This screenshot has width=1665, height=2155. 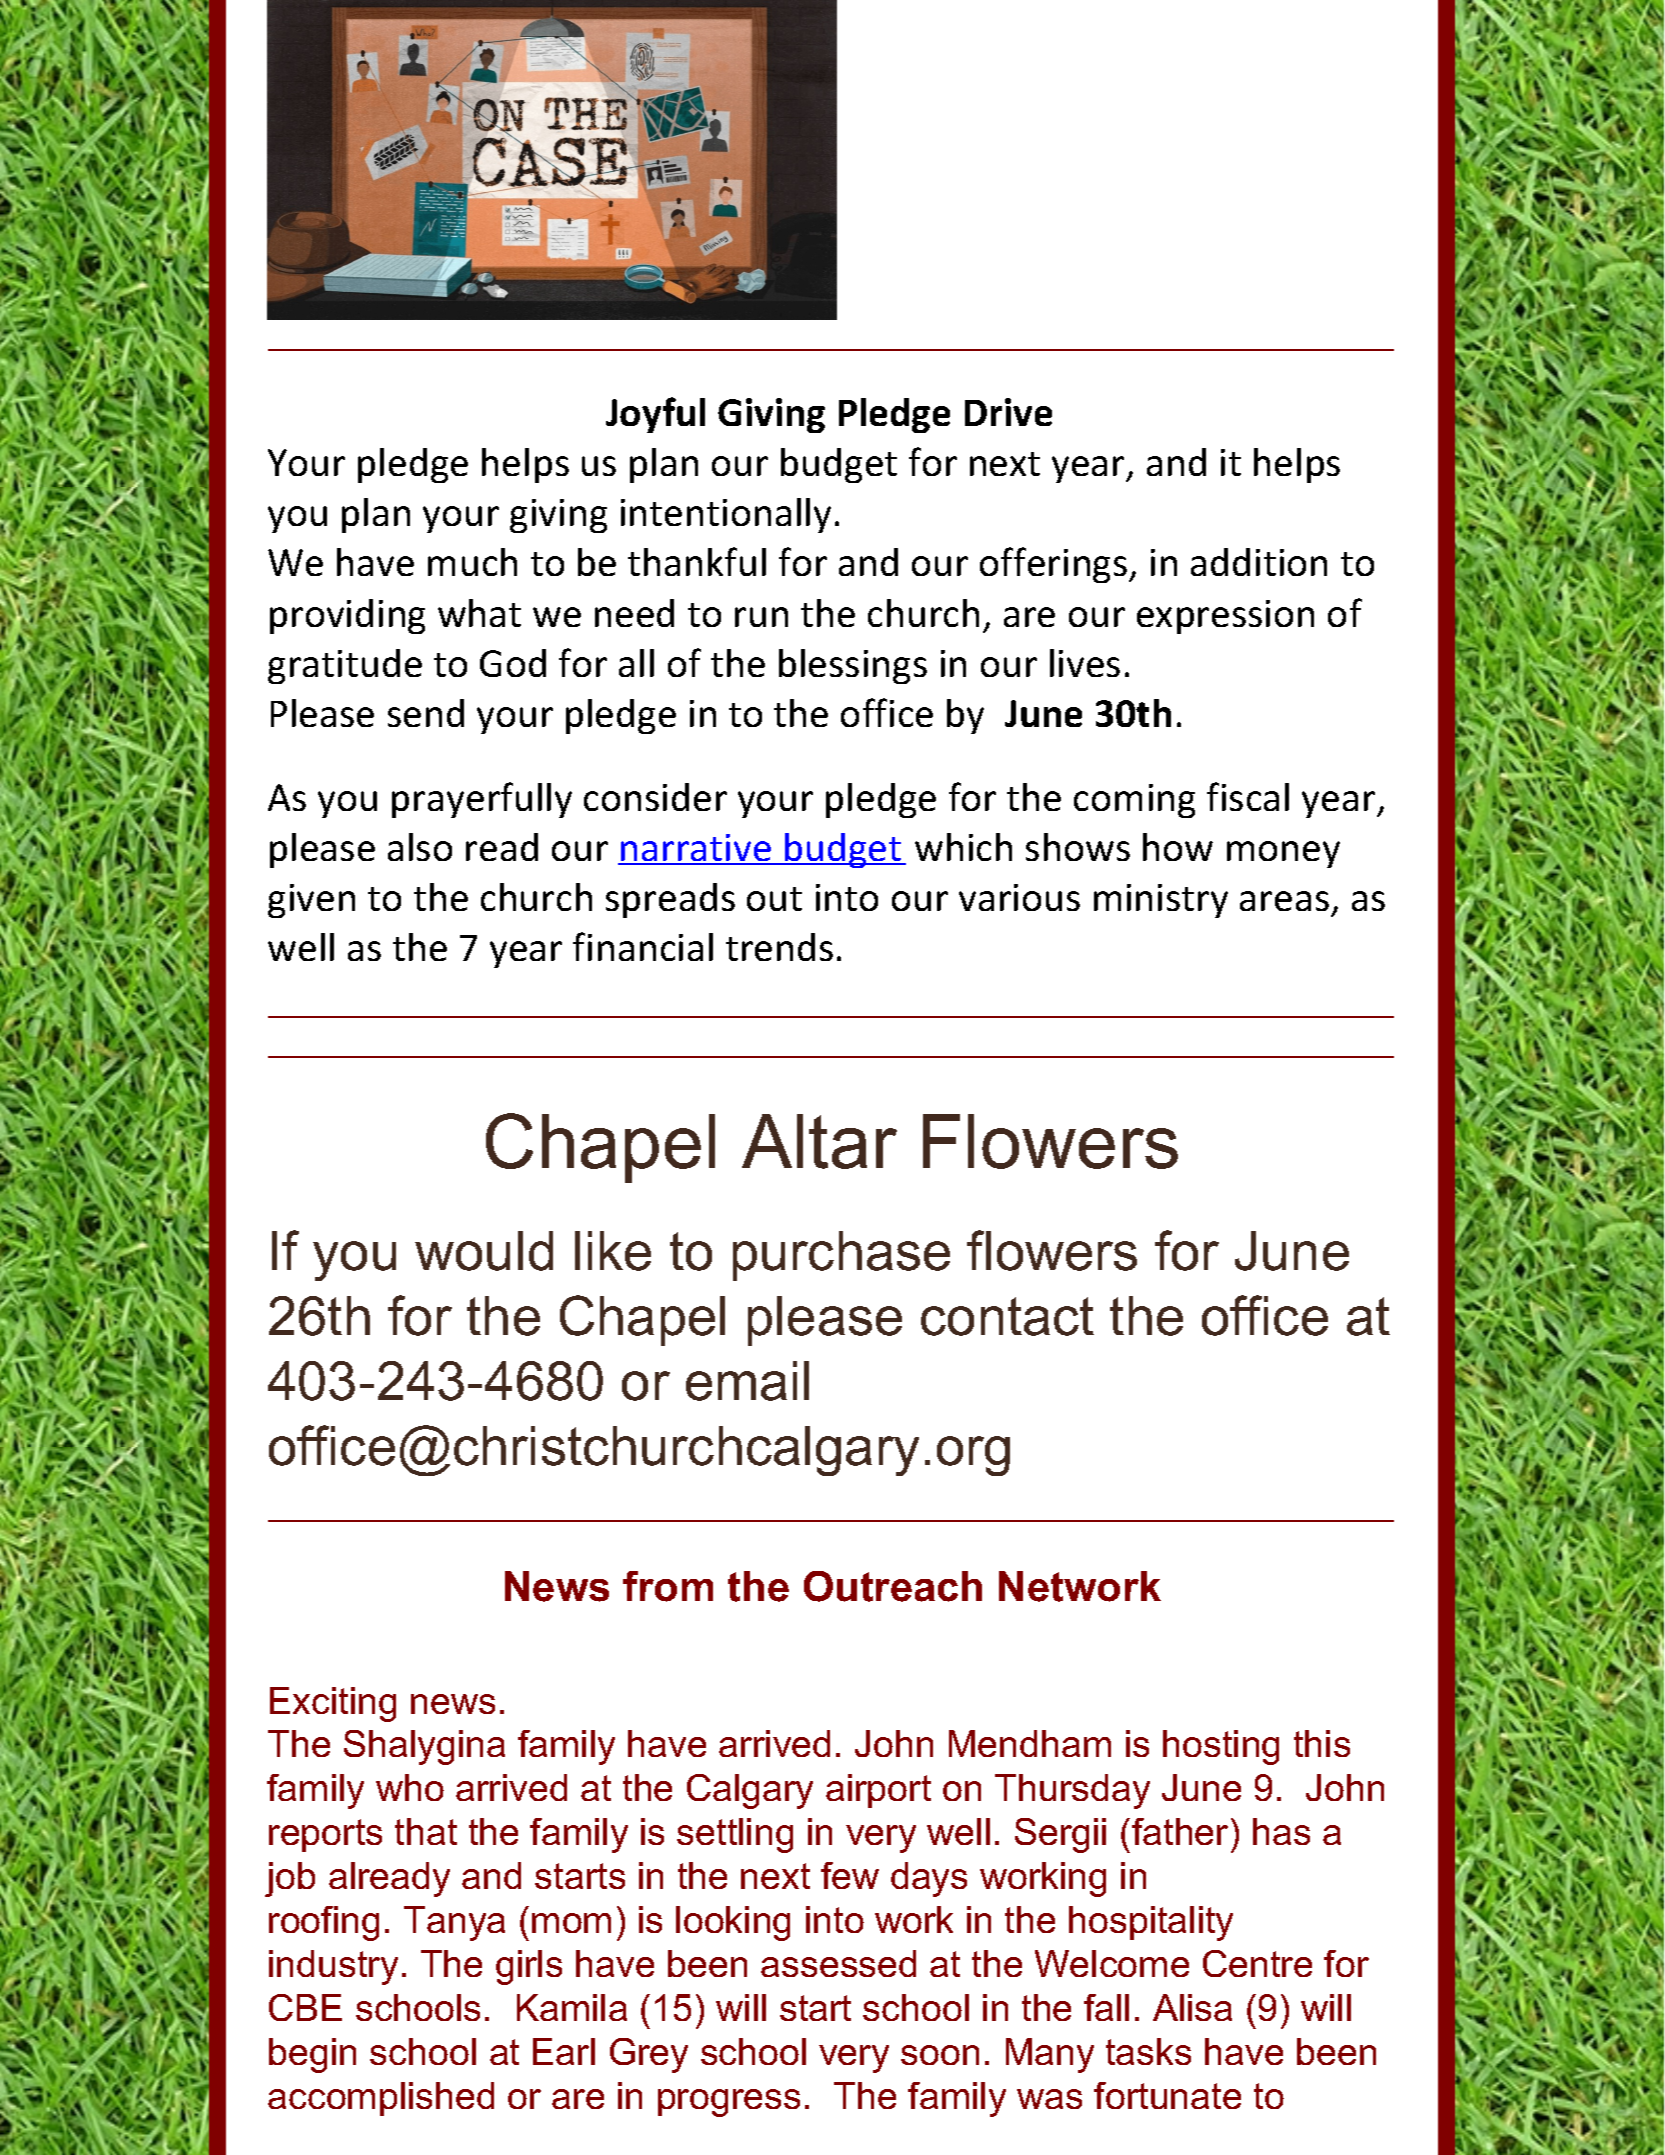 What do you see at coordinates (1148, 2051) in the screenshot?
I see `tasks` at bounding box center [1148, 2051].
